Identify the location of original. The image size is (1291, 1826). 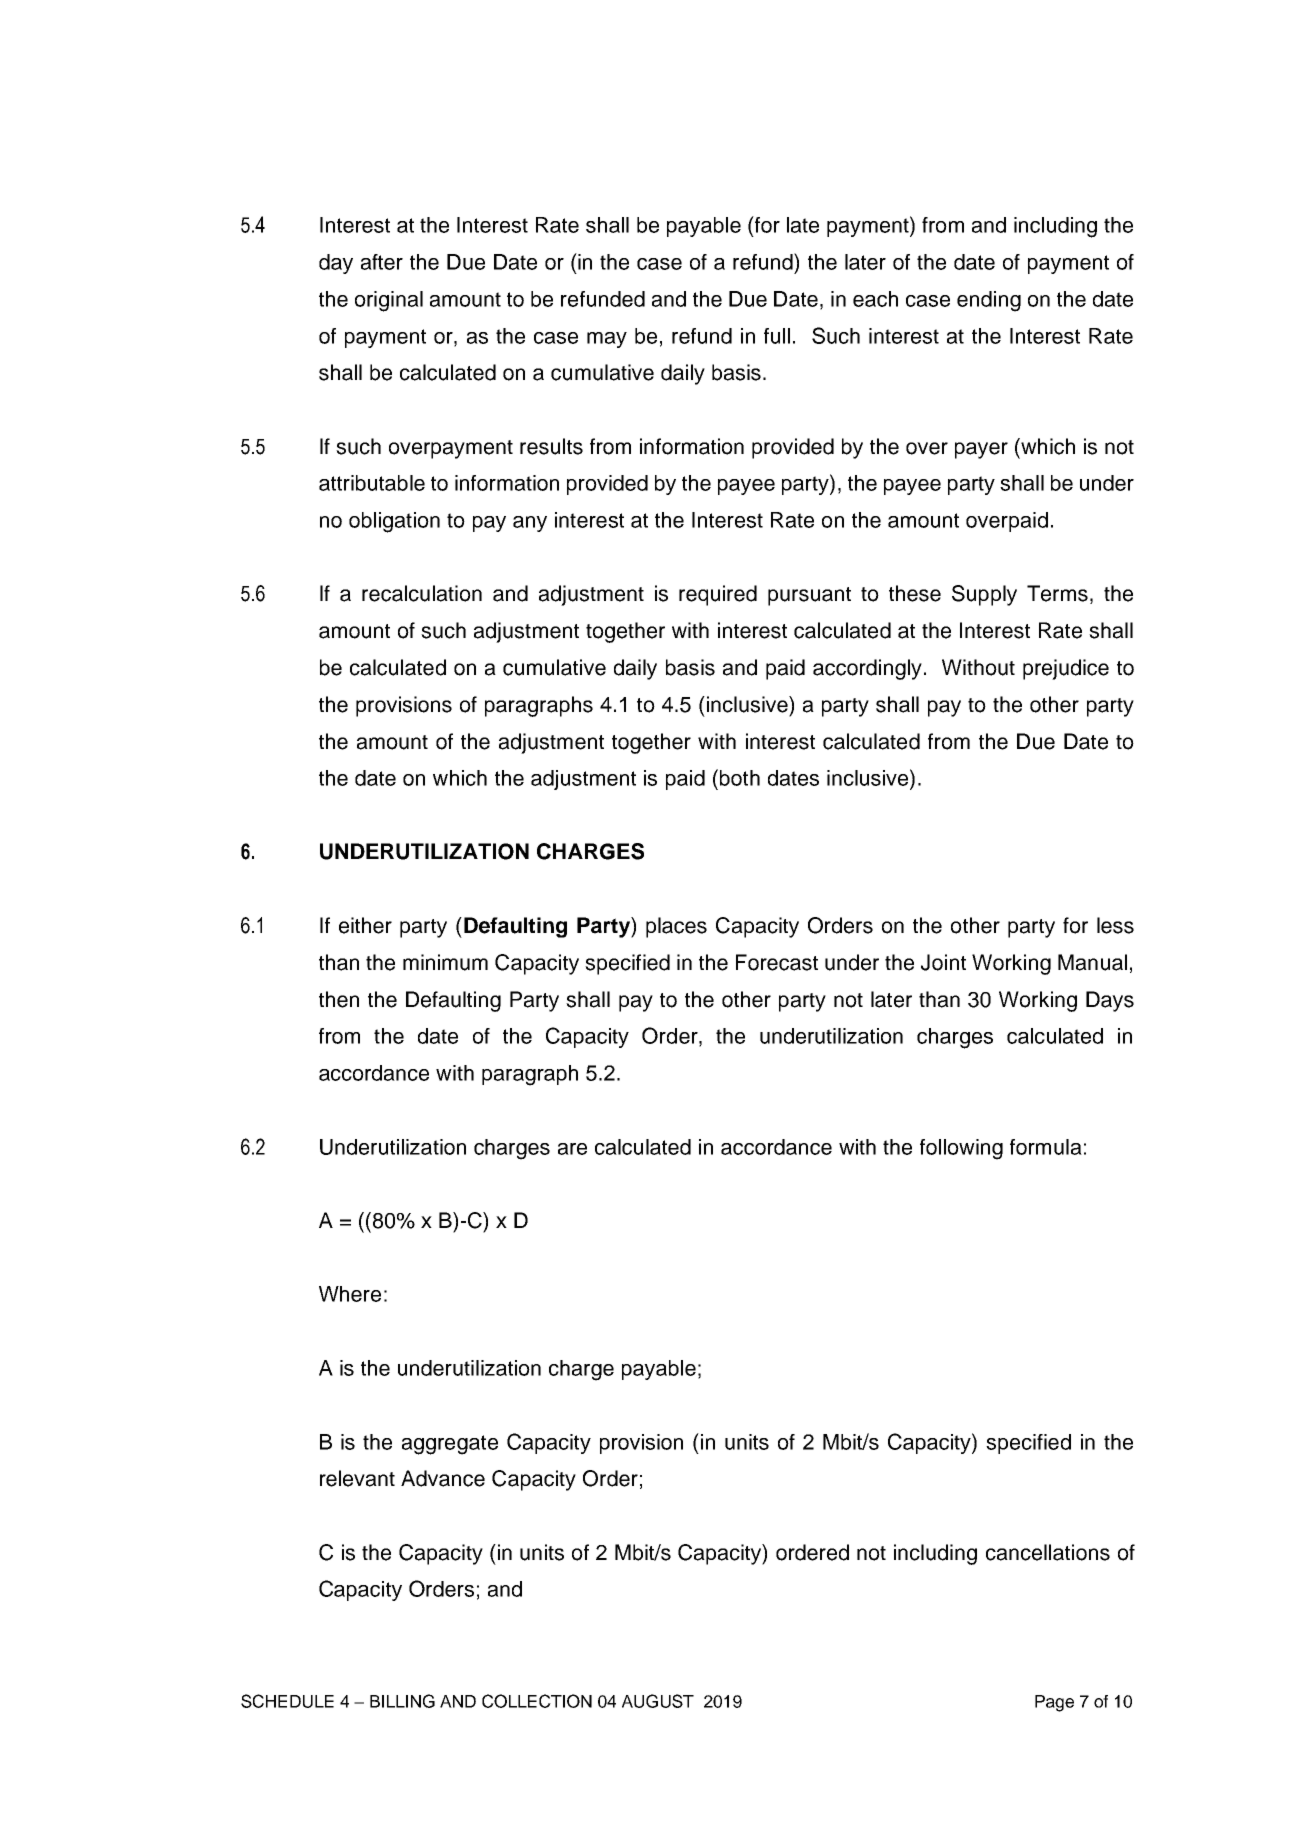
(389, 301).
